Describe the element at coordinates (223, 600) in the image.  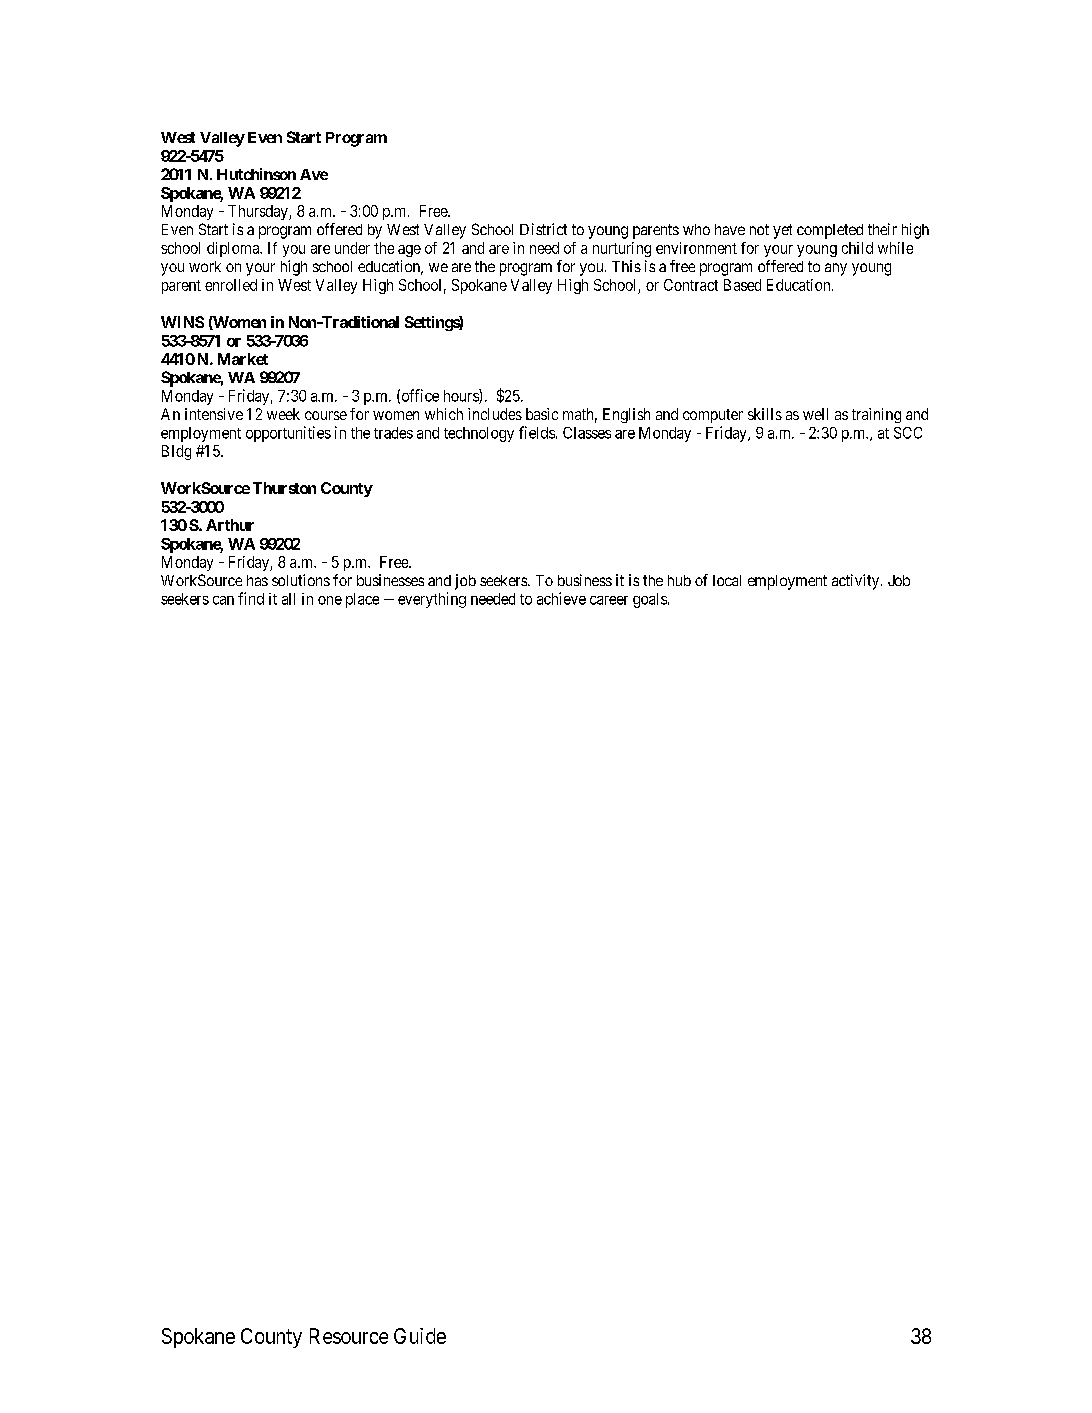
I see `can` at that location.
